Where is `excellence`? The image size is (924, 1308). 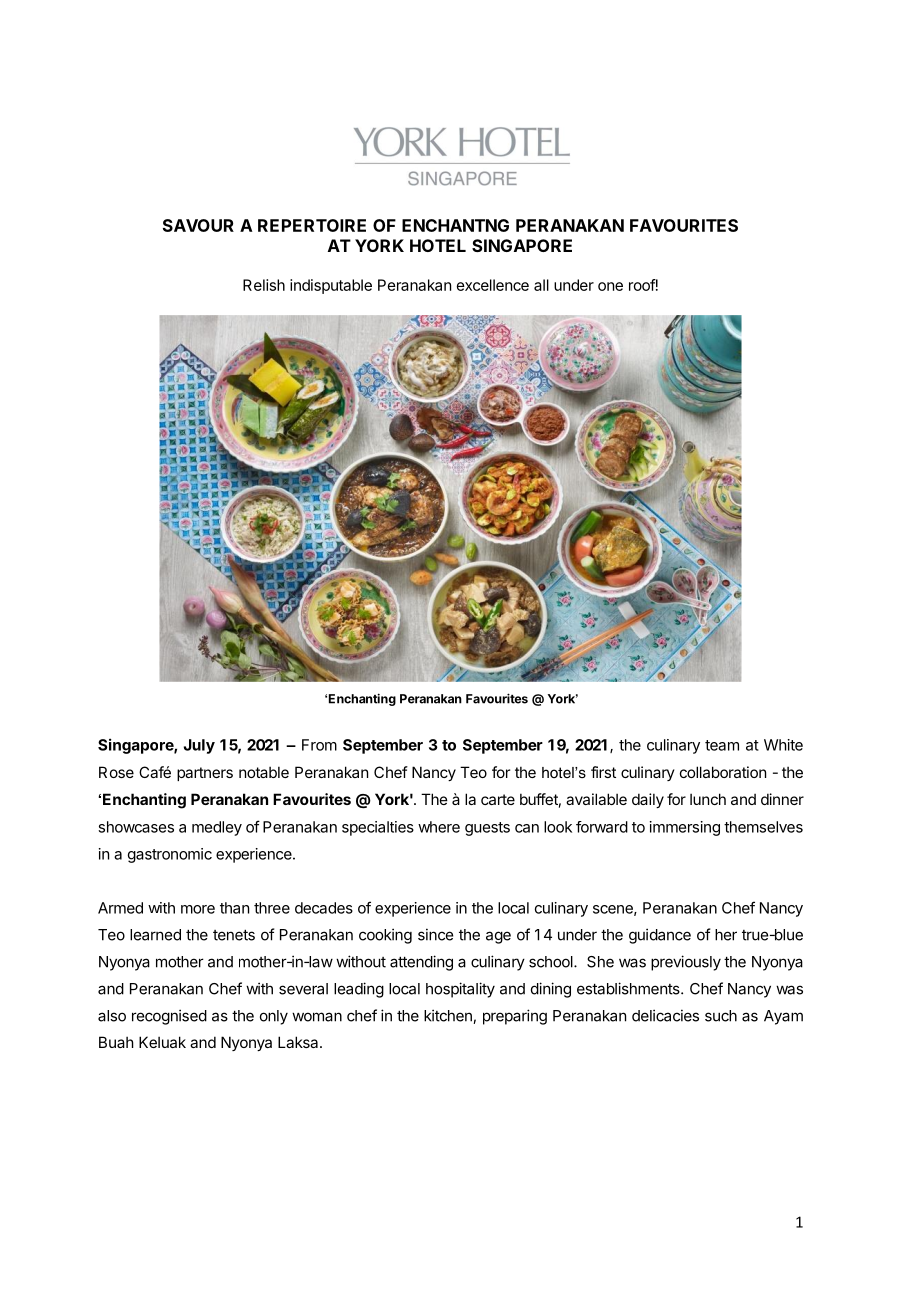 excellence is located at coordinates (493, 285).
